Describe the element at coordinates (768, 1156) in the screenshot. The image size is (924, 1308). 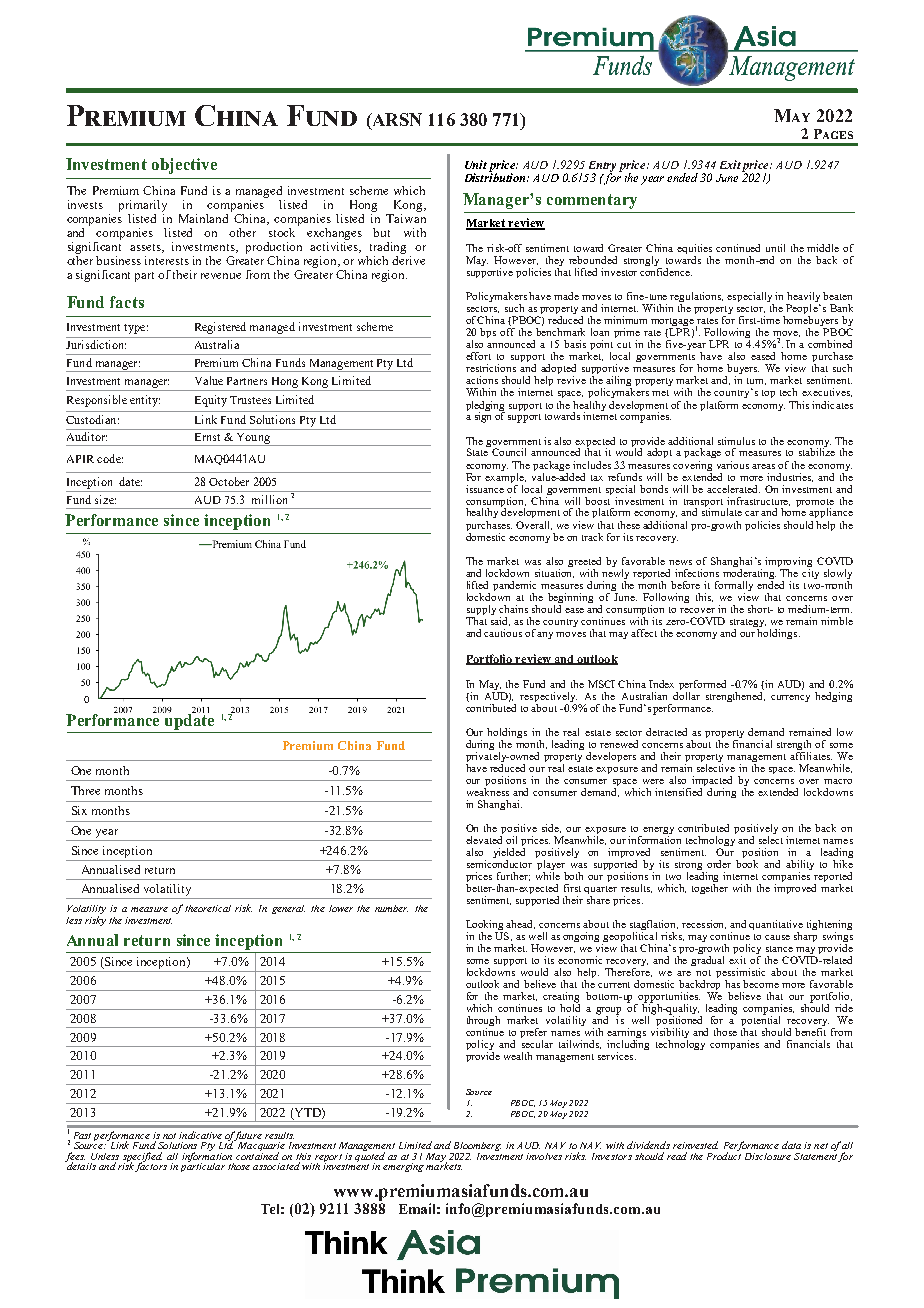
I see `Disclosure` at that location.
